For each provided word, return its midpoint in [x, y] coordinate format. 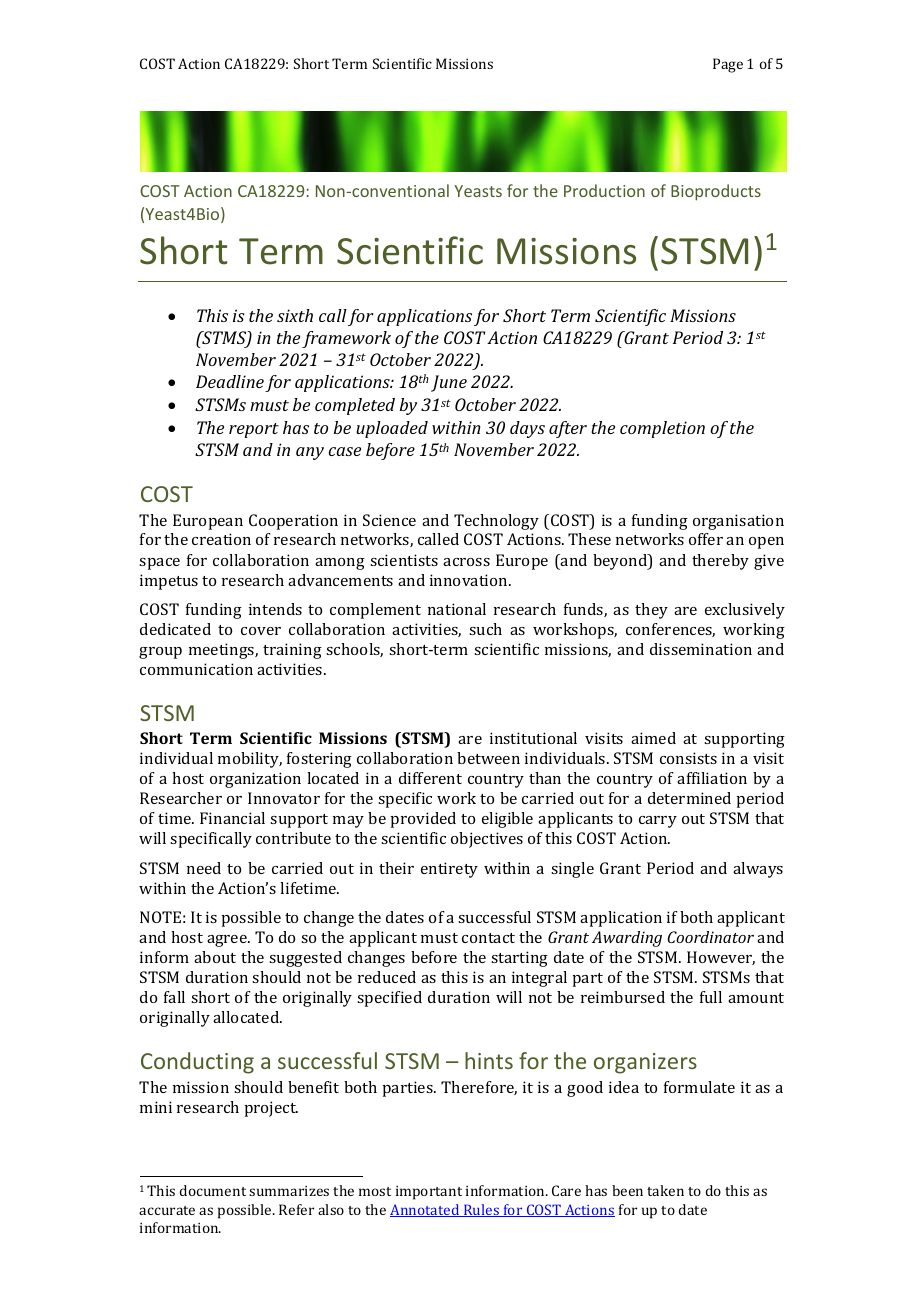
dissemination [701, 649]
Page [728, 65]
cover [261, 631]
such [485, 629]
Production [604, 190]
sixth [295, 315]
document [213, 1190]
